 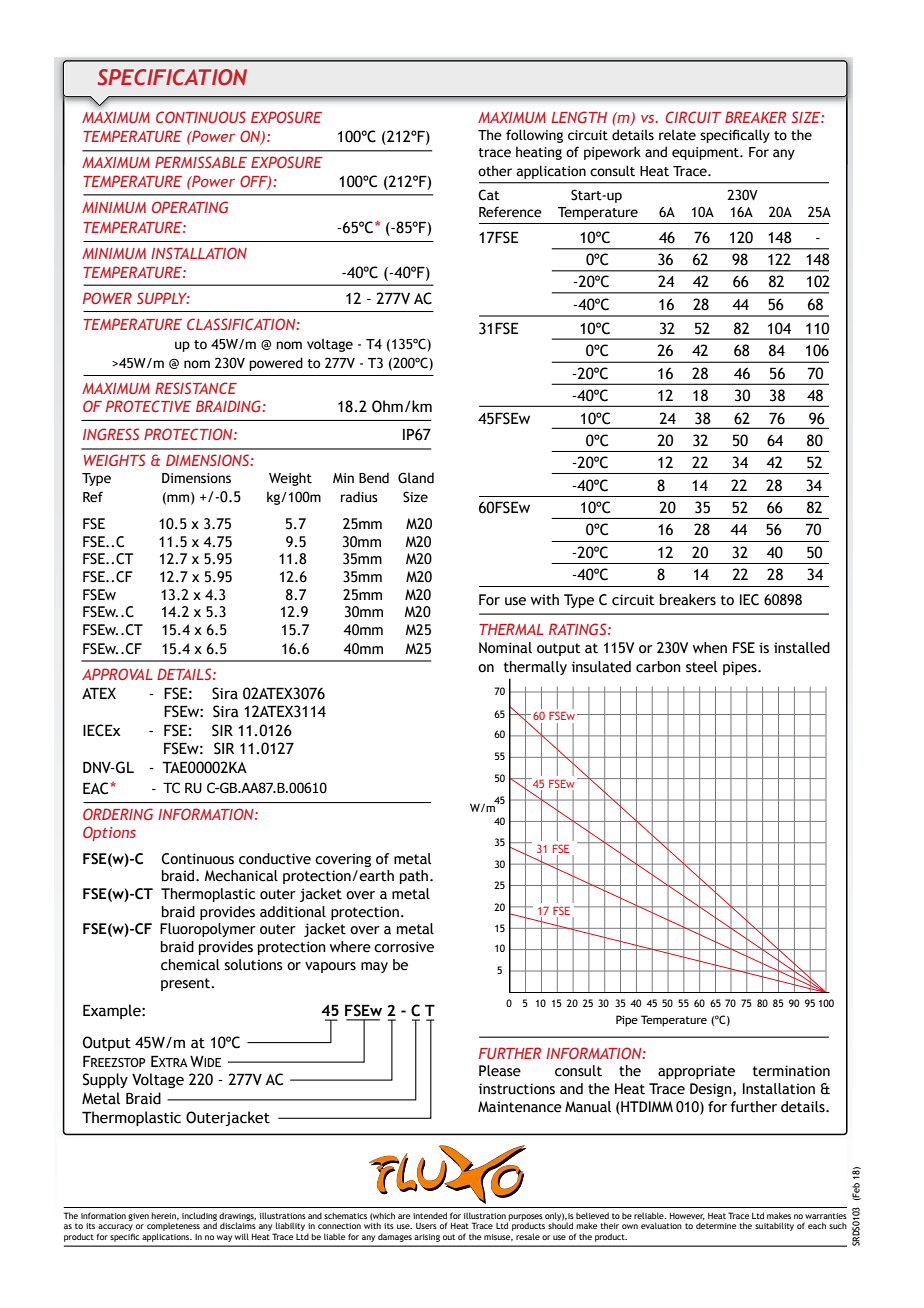 I want to click on including, so click(x=199, y=1217).
